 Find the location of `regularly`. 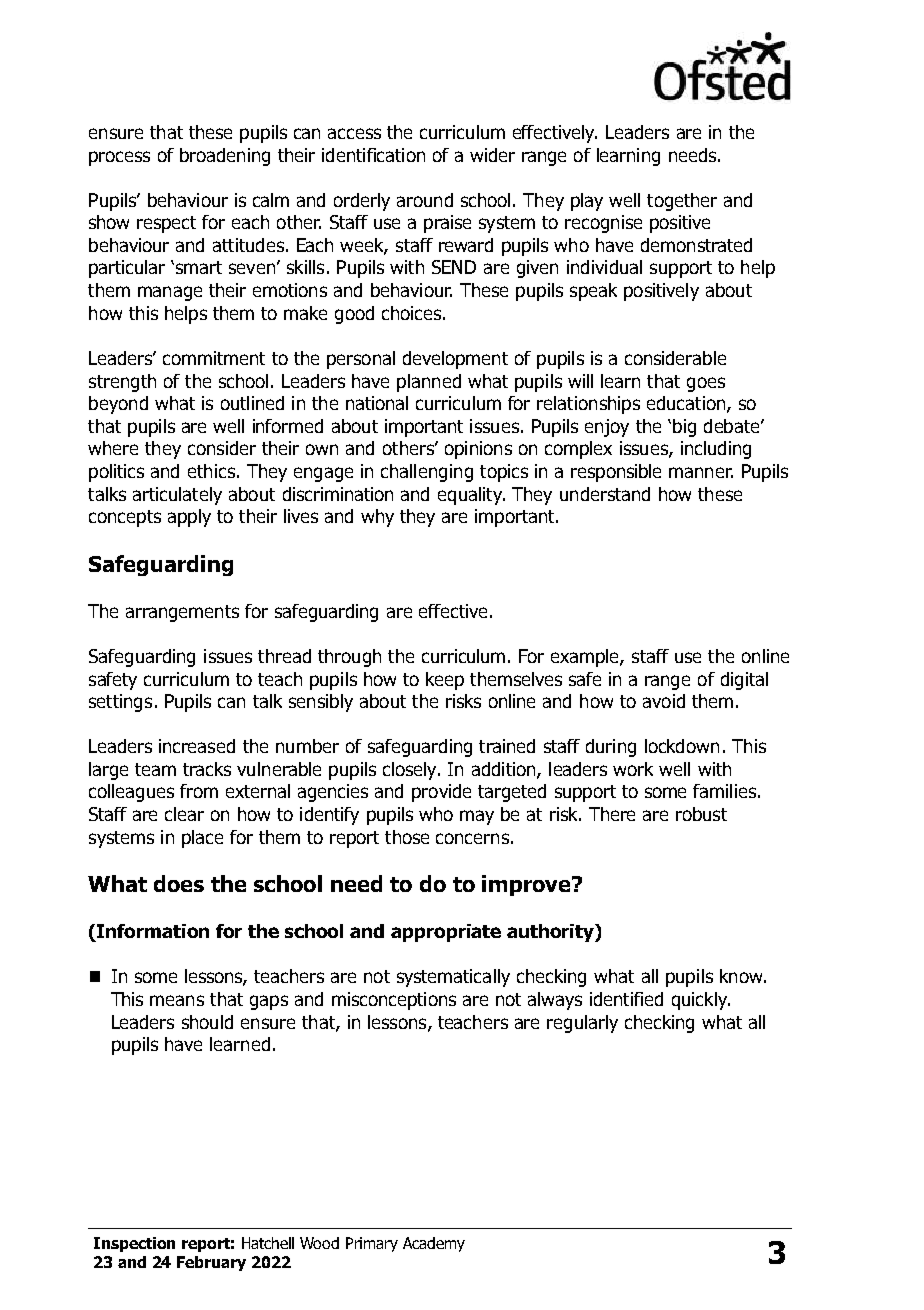

regularly is located at coordinates (582, 1024).
